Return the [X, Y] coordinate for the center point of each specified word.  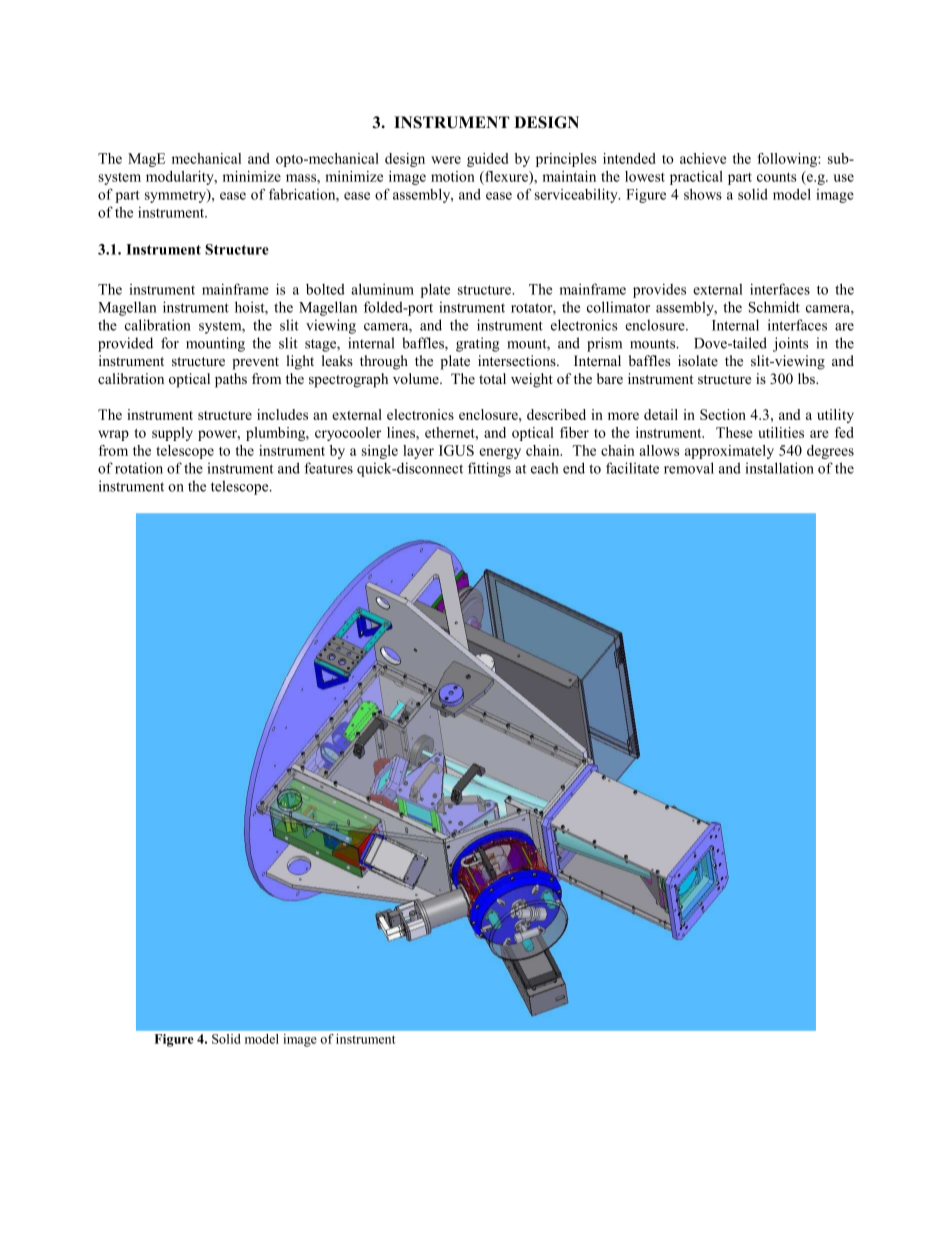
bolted [325, 289]
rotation [139, 468]
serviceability [577, 195]
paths [231, 380]
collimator [618, 307]
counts [776, 177]
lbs [807, 378]
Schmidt [774, 307]
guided [487, 160]
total [492, 378]
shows [703, 194]
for [170, 343]
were [446, 160]
